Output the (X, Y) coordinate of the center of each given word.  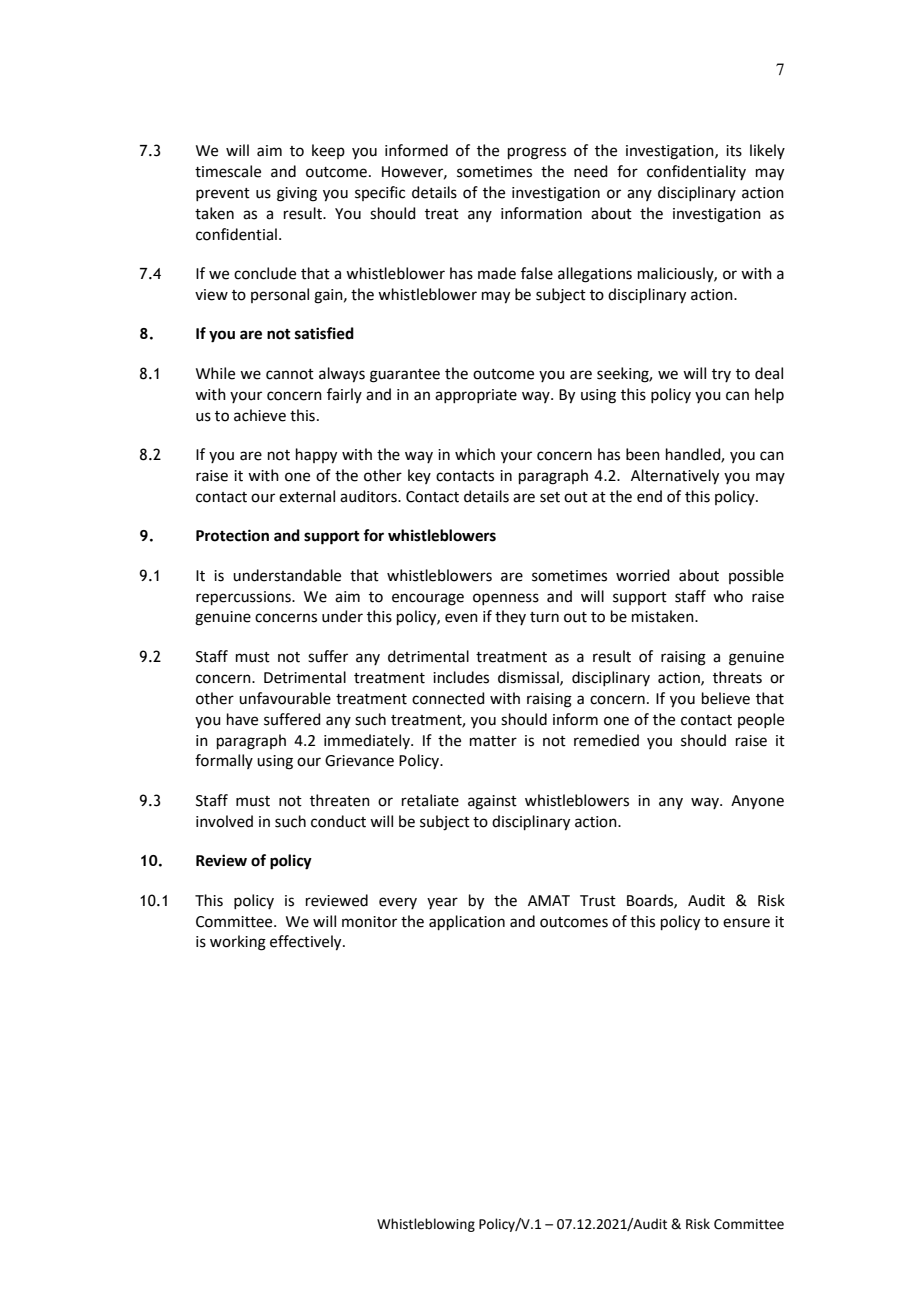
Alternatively (675, 477)
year (442, 903)
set (550, 497)
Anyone (757, 802)
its (734, 151)
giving (297, 194)
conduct (338, 821)
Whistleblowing (426, 1225)
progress (537, 153)
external (307, 496)
